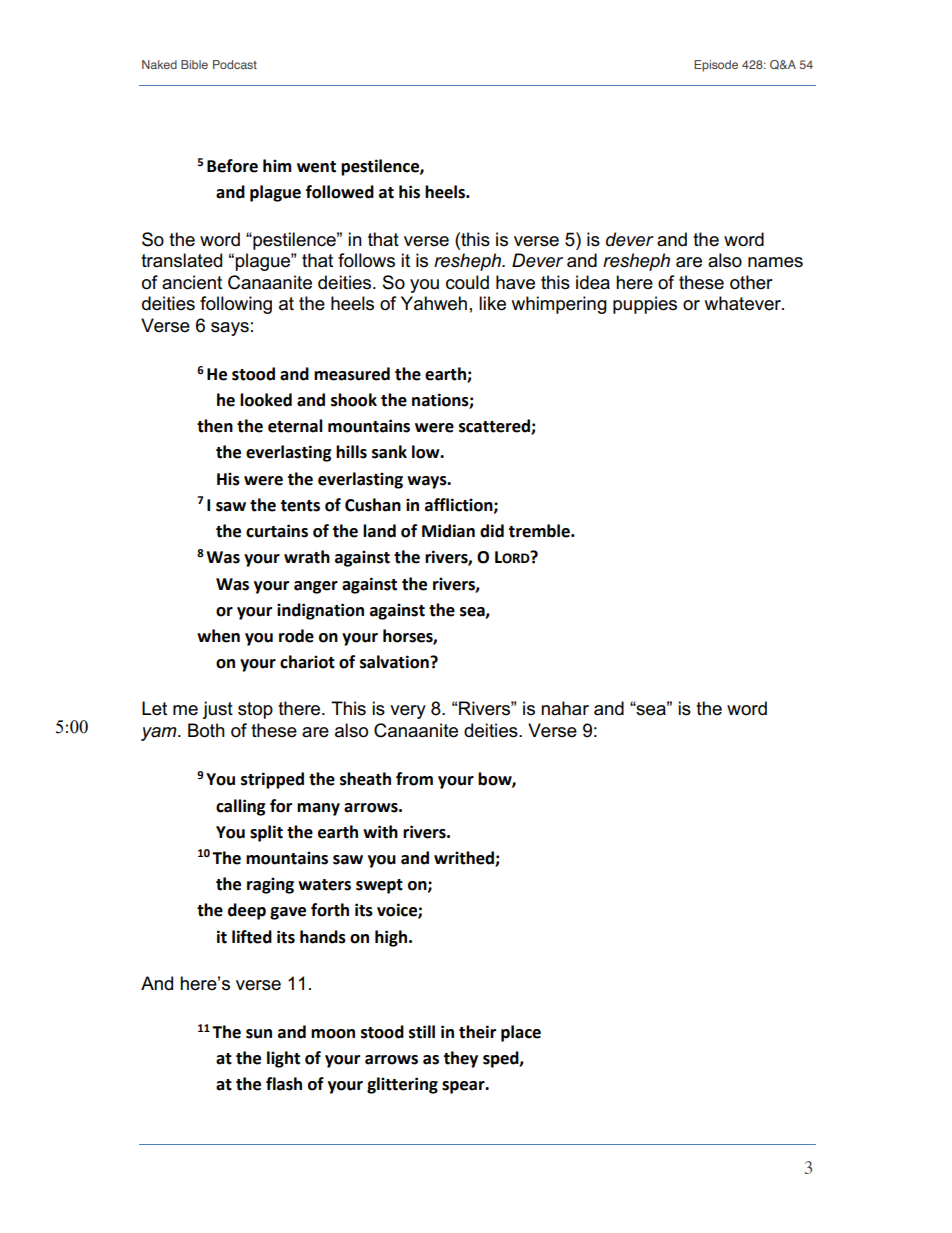  What do you see at coordinates (215, 426) in the screenshot?
I see `then` at bounding box center [215, 426].
